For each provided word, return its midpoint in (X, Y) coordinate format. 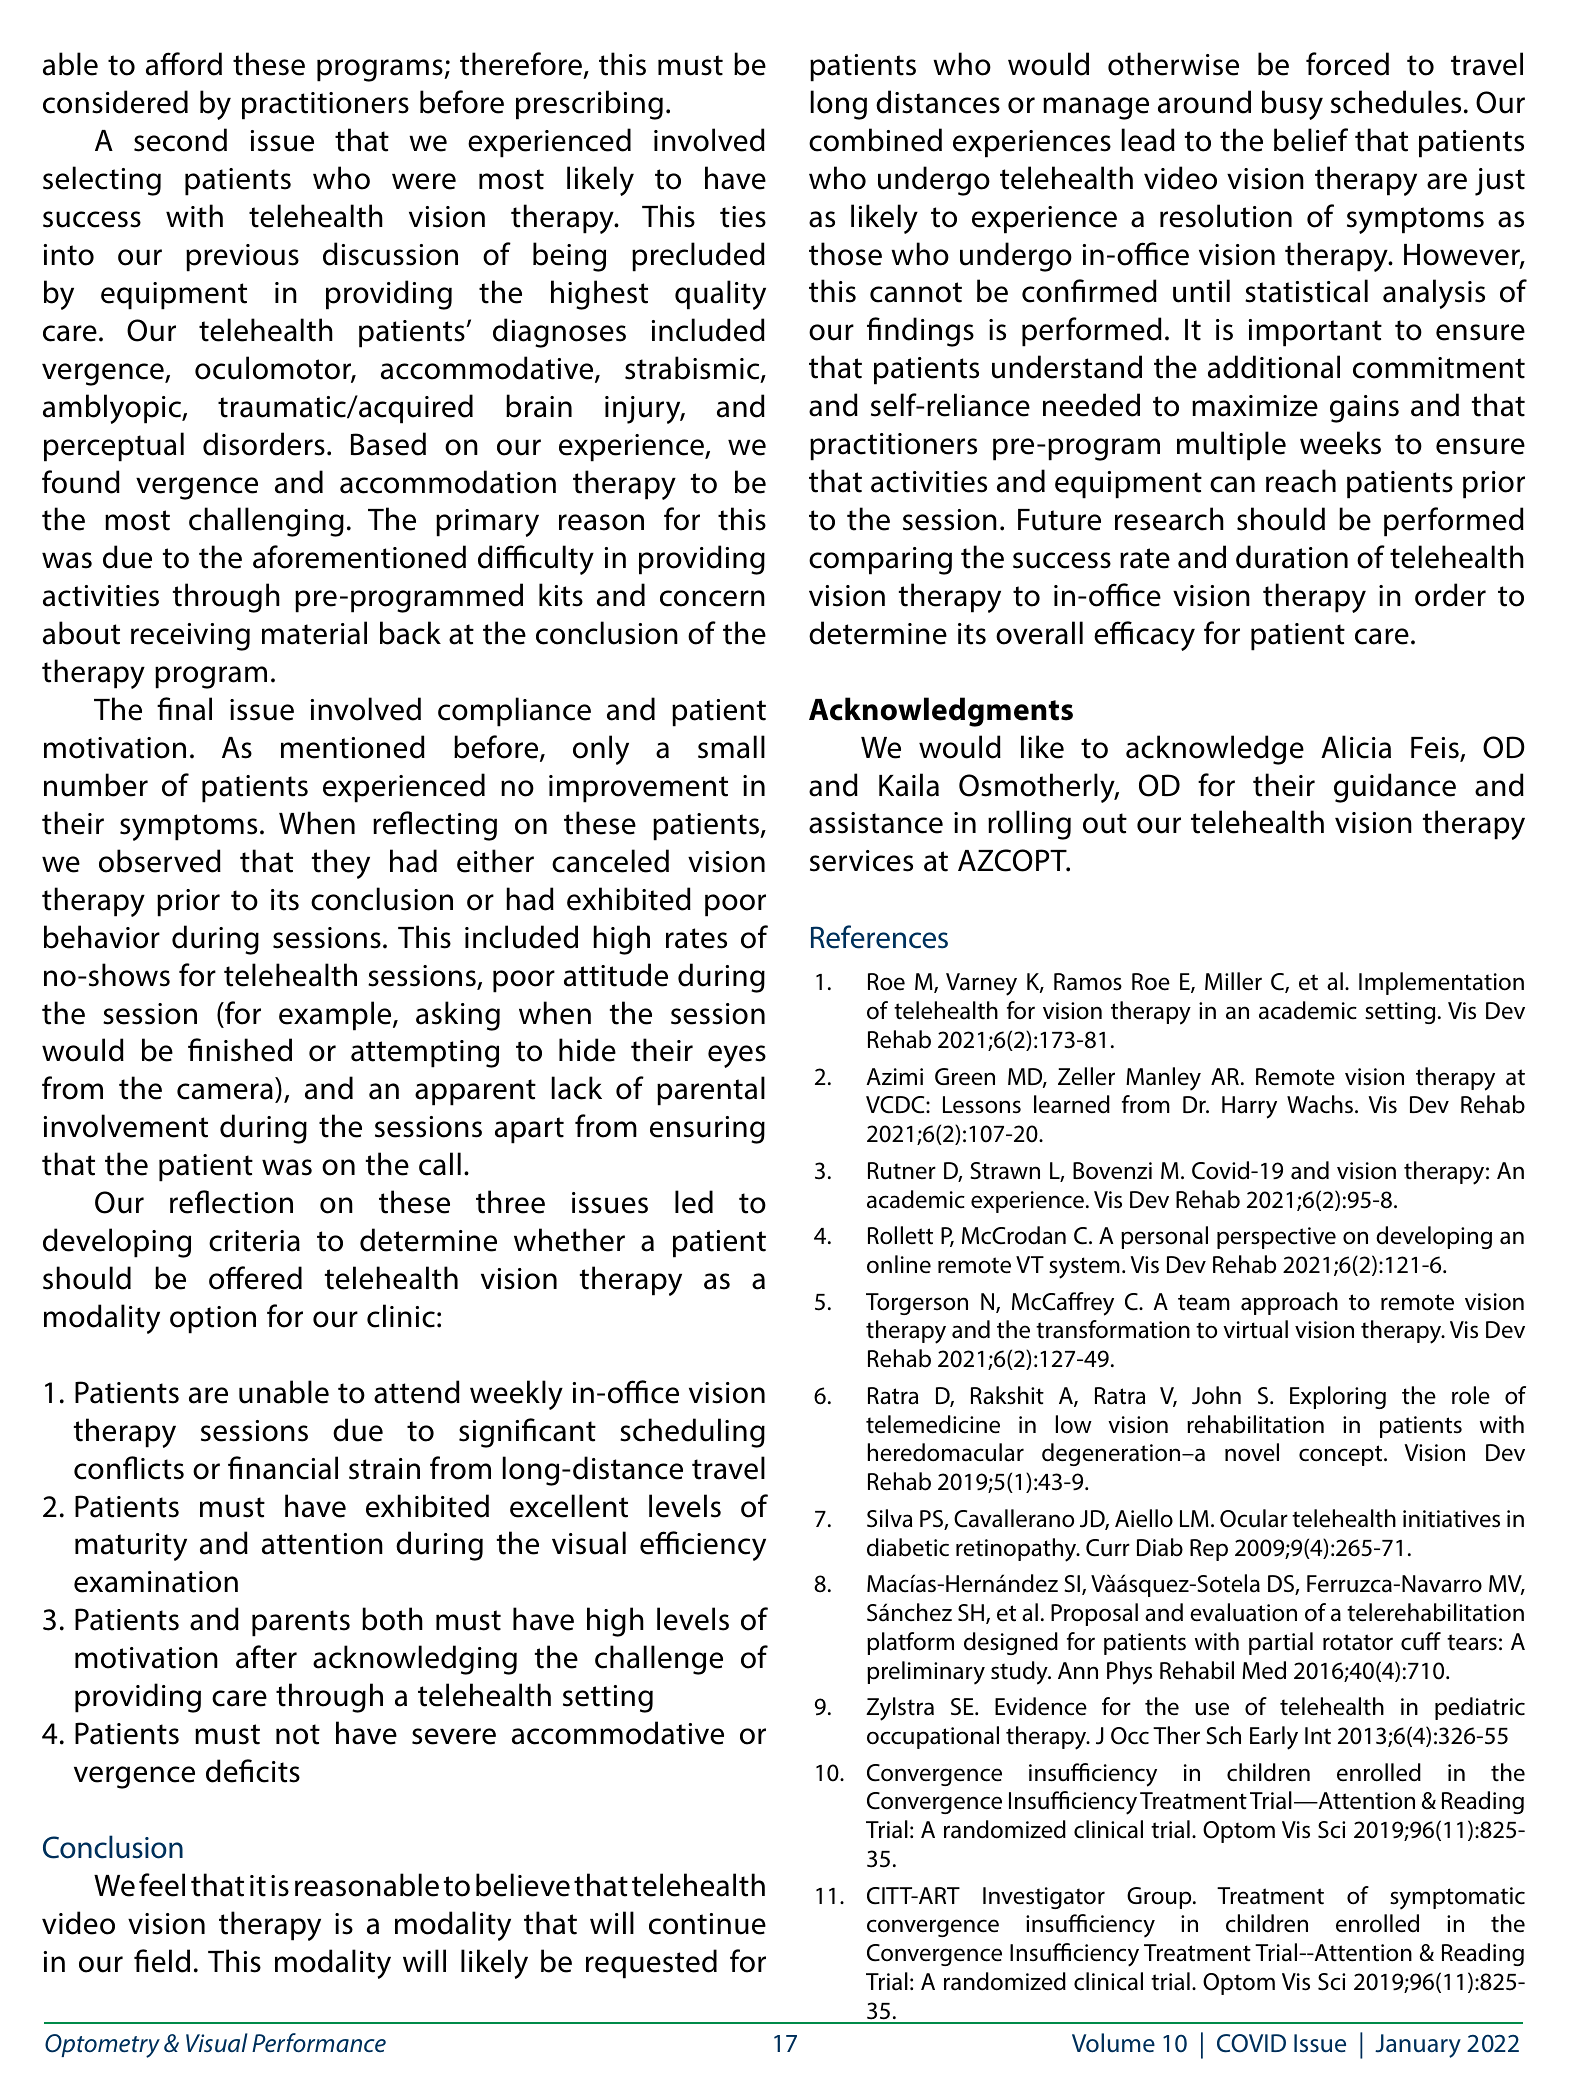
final (184, 709)
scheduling (692, 1433)
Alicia (1356, 747)
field (162, 1961)
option (213, 1320)
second (180, 140)
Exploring (1338, 1397)
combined (875, 140)
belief (1311, 140)
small (731, 747)
